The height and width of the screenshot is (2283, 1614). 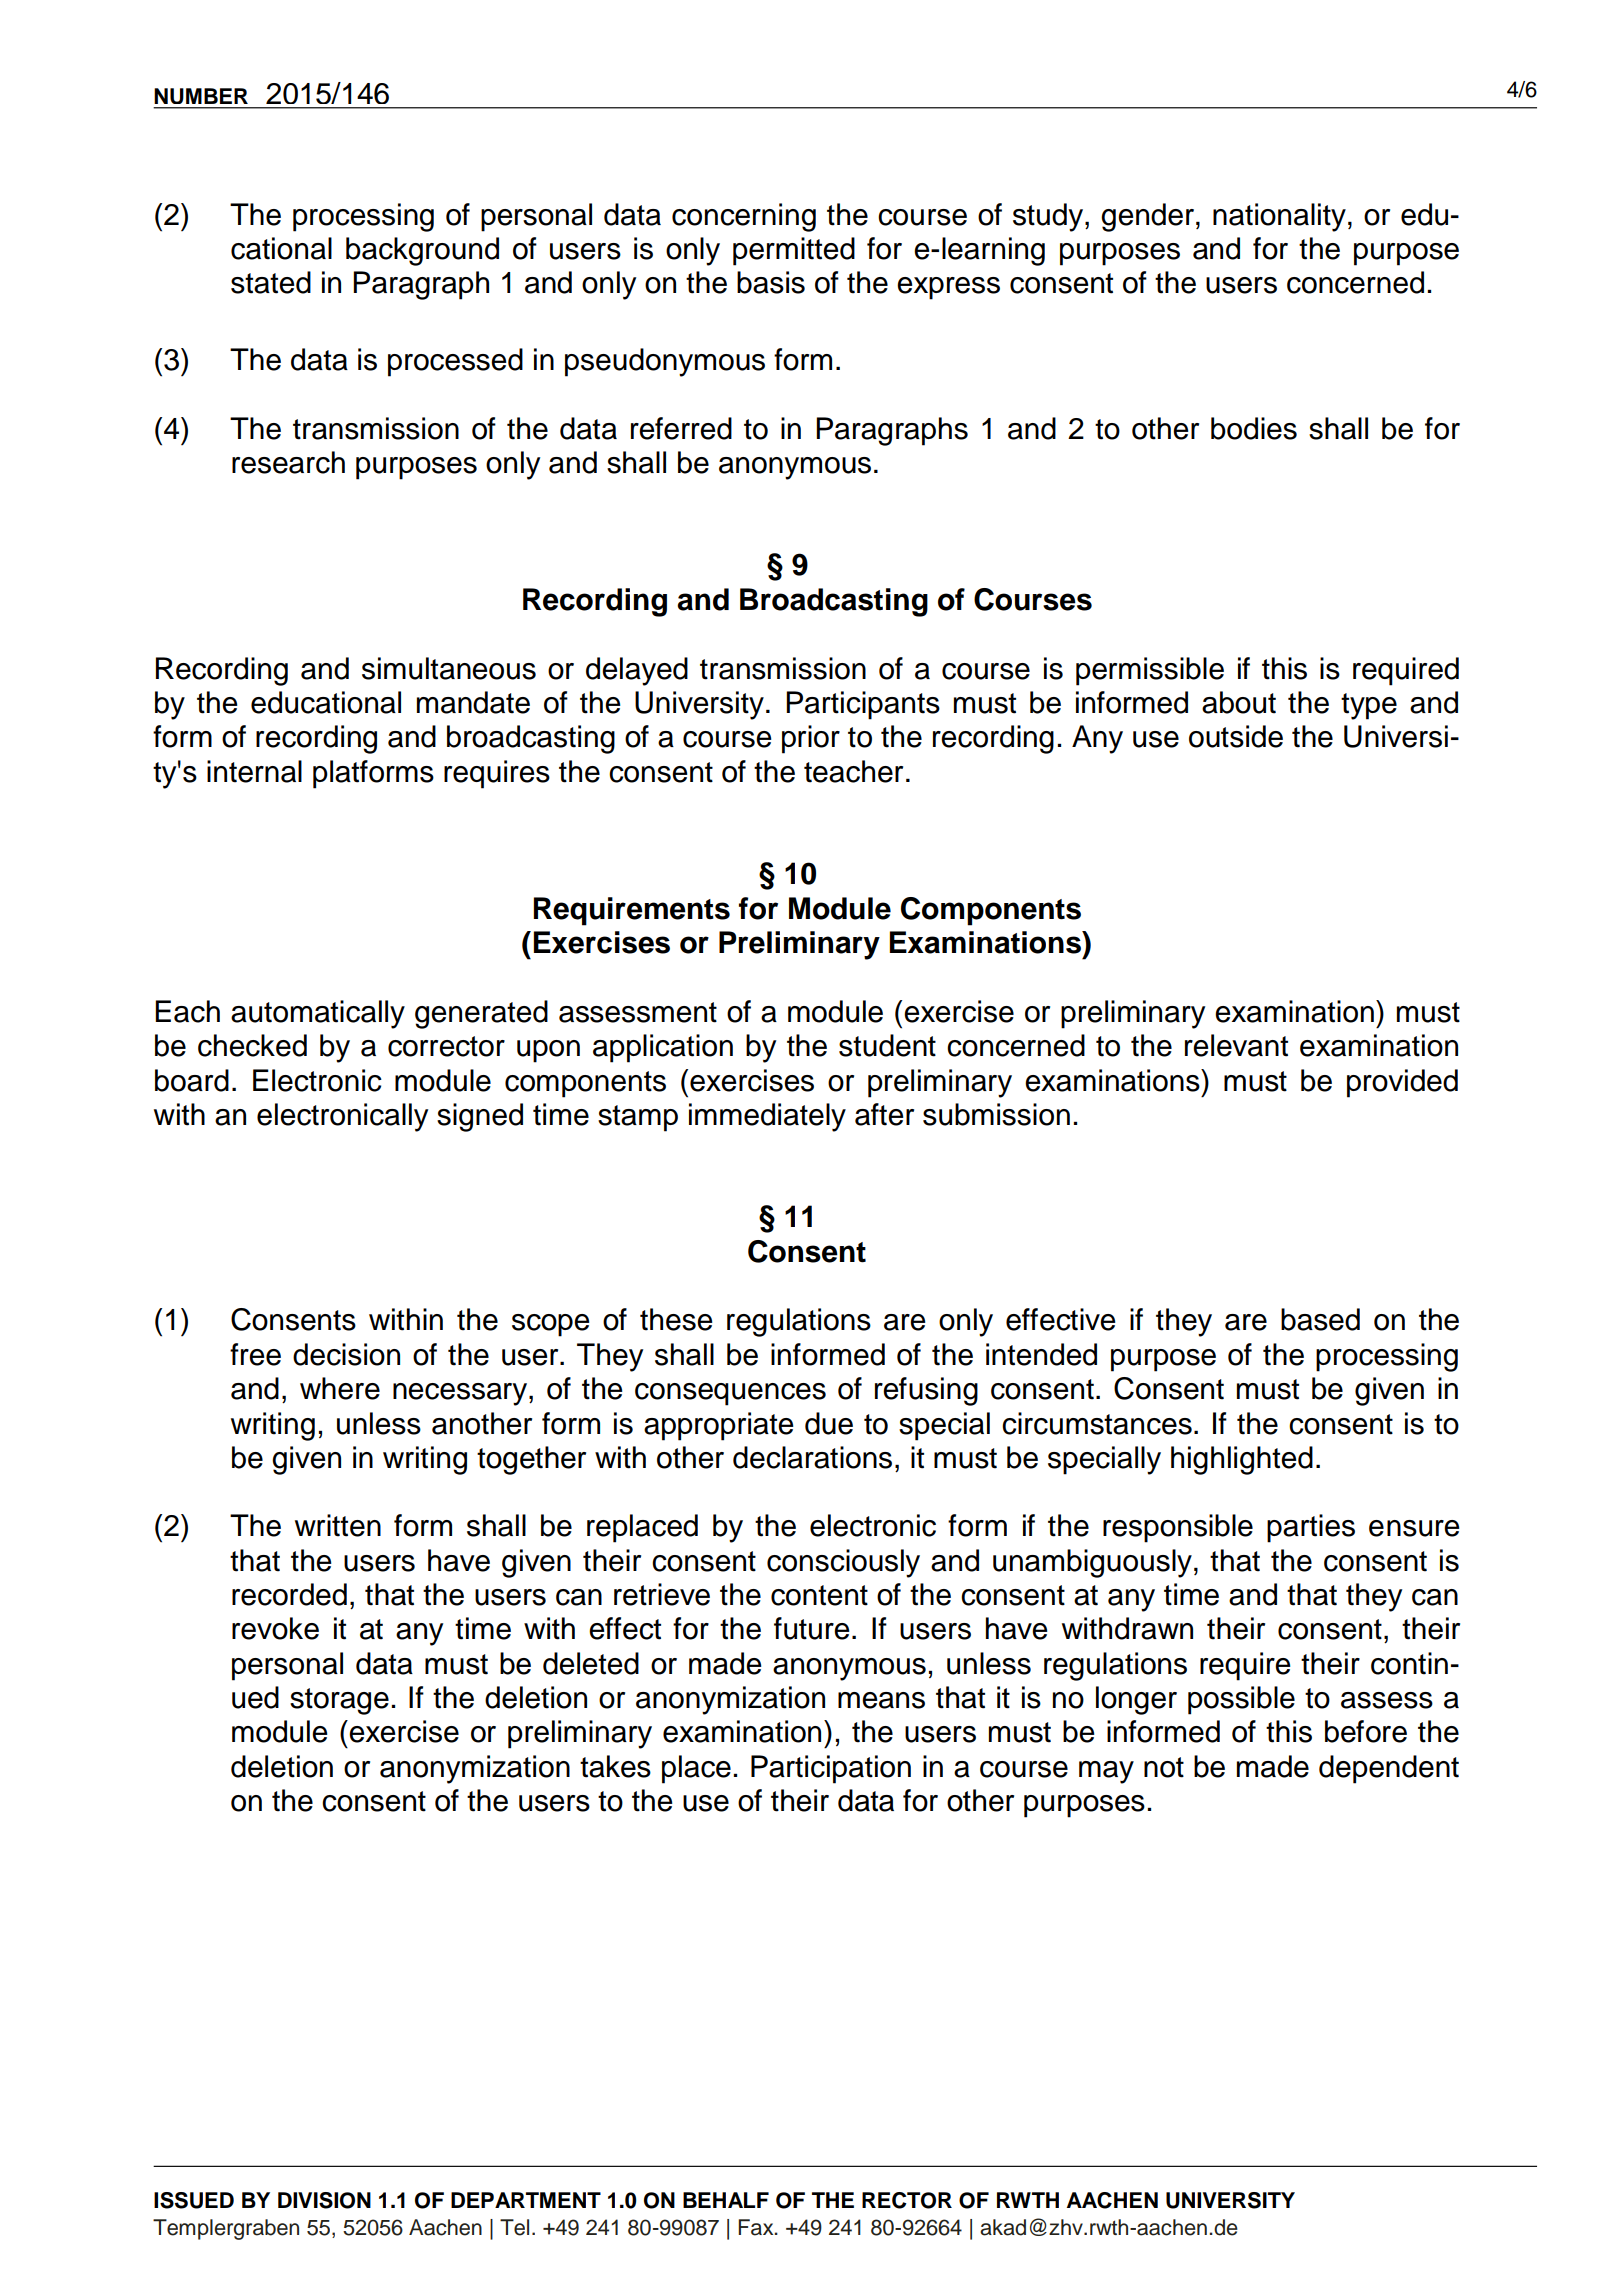 I want to click on prior, so click(x=811, y=739).
